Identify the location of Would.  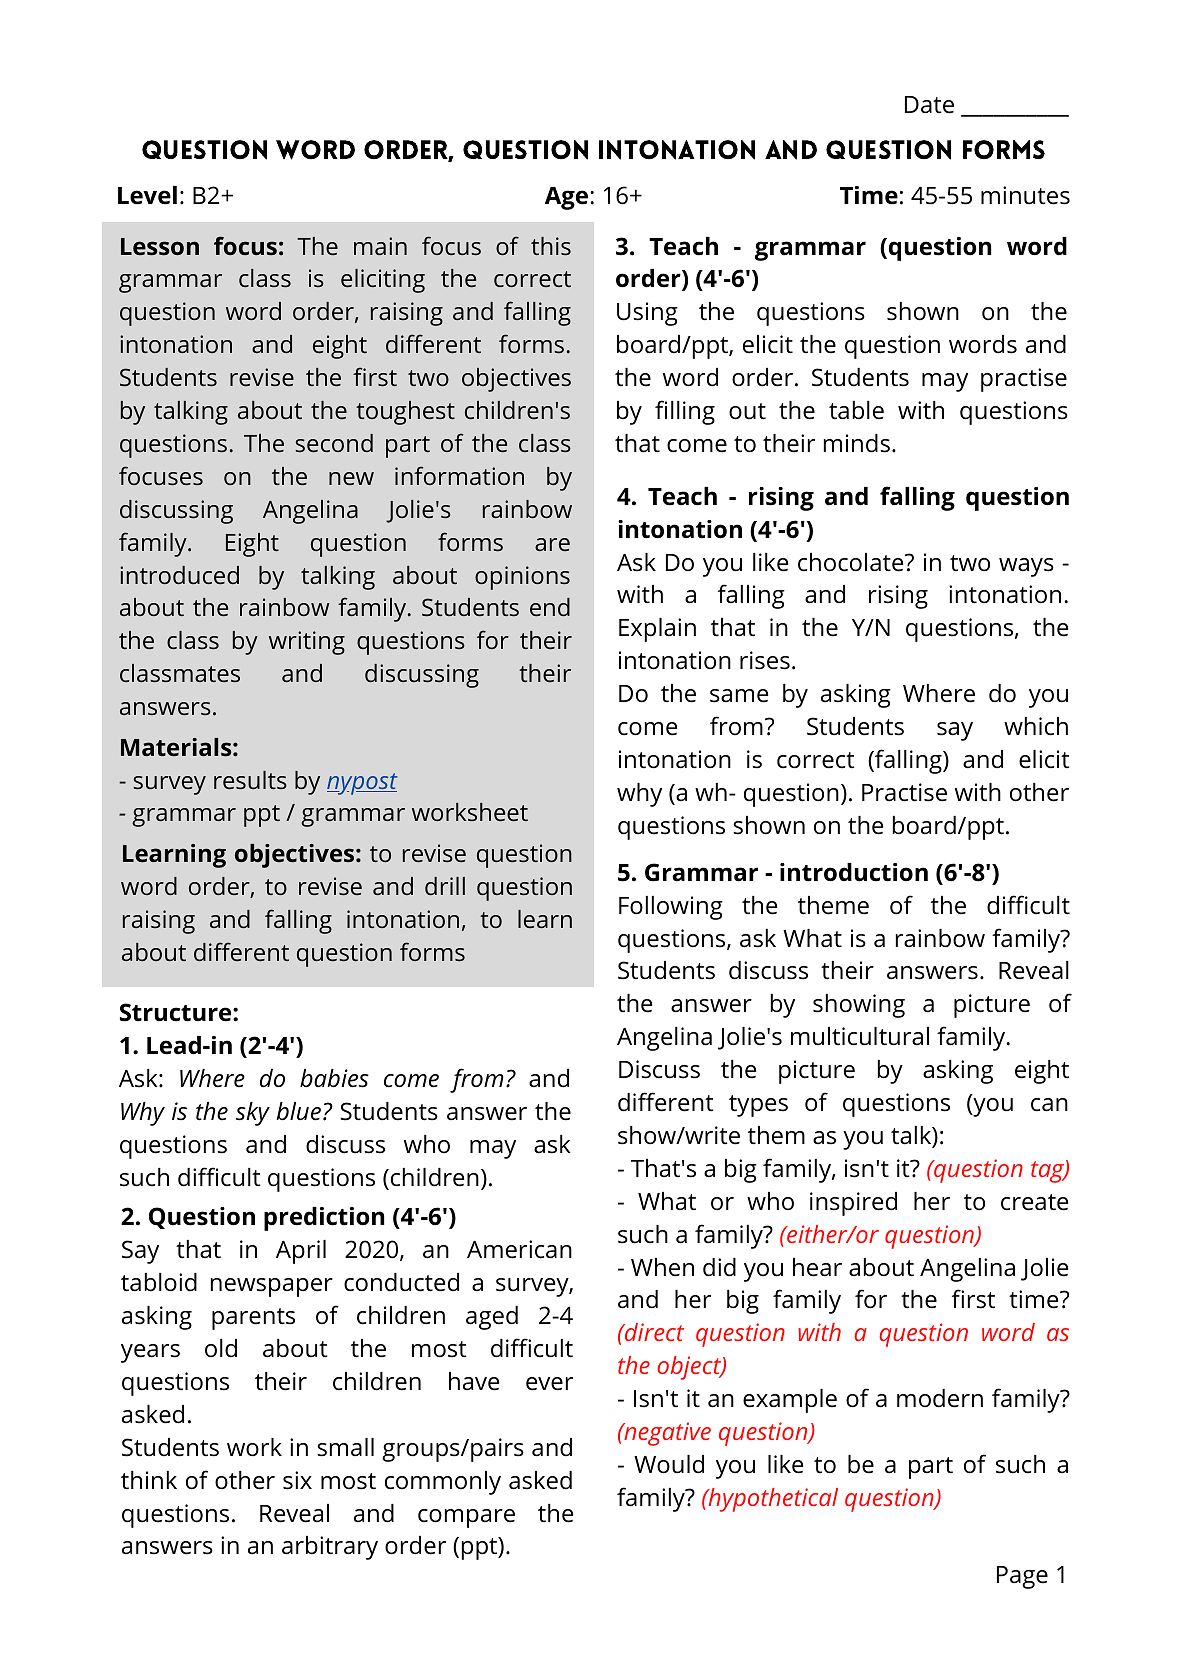
(669, 1464).
